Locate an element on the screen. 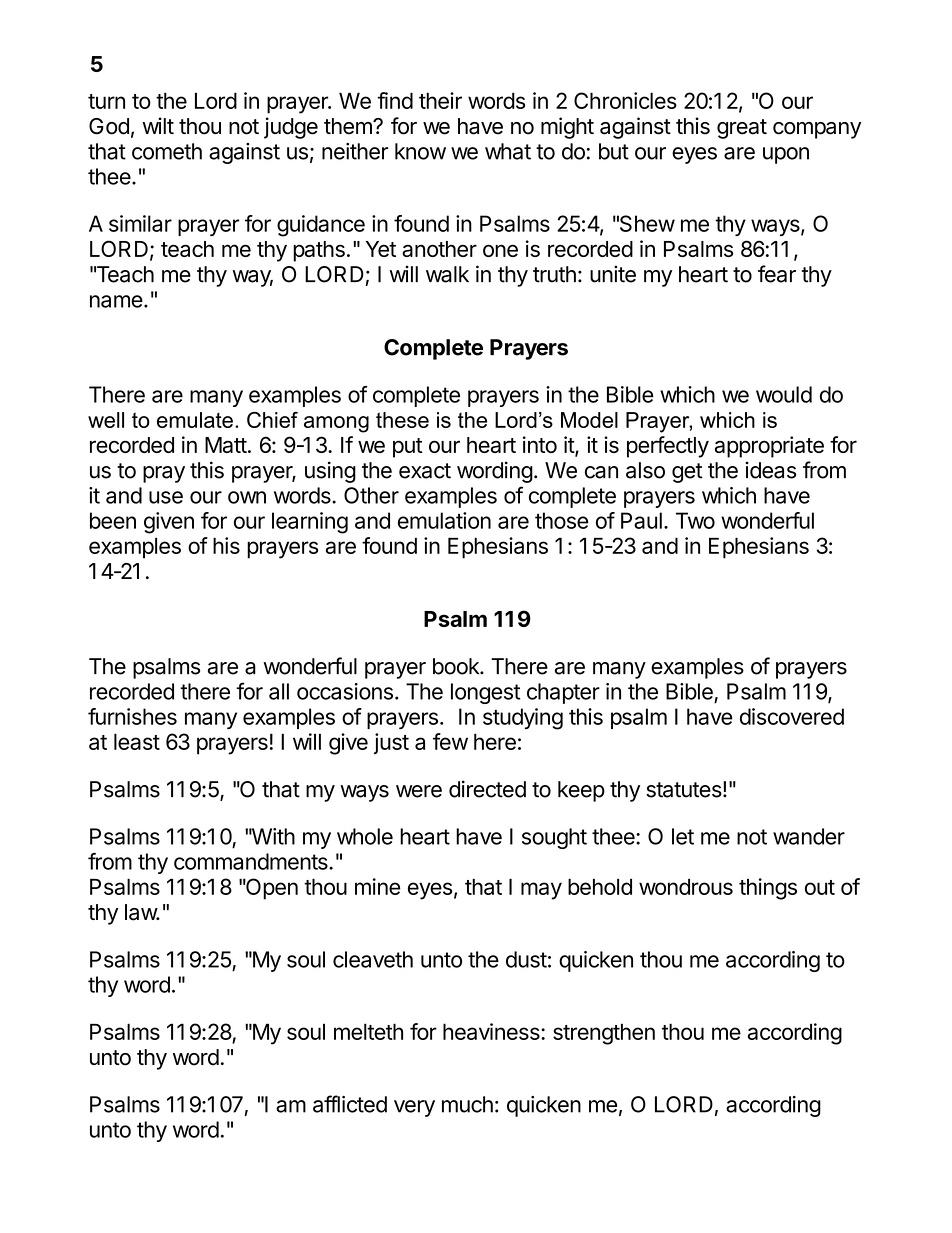 This screenshot has width=952, height=1233. emulate is located at coordinates (195, 420).
